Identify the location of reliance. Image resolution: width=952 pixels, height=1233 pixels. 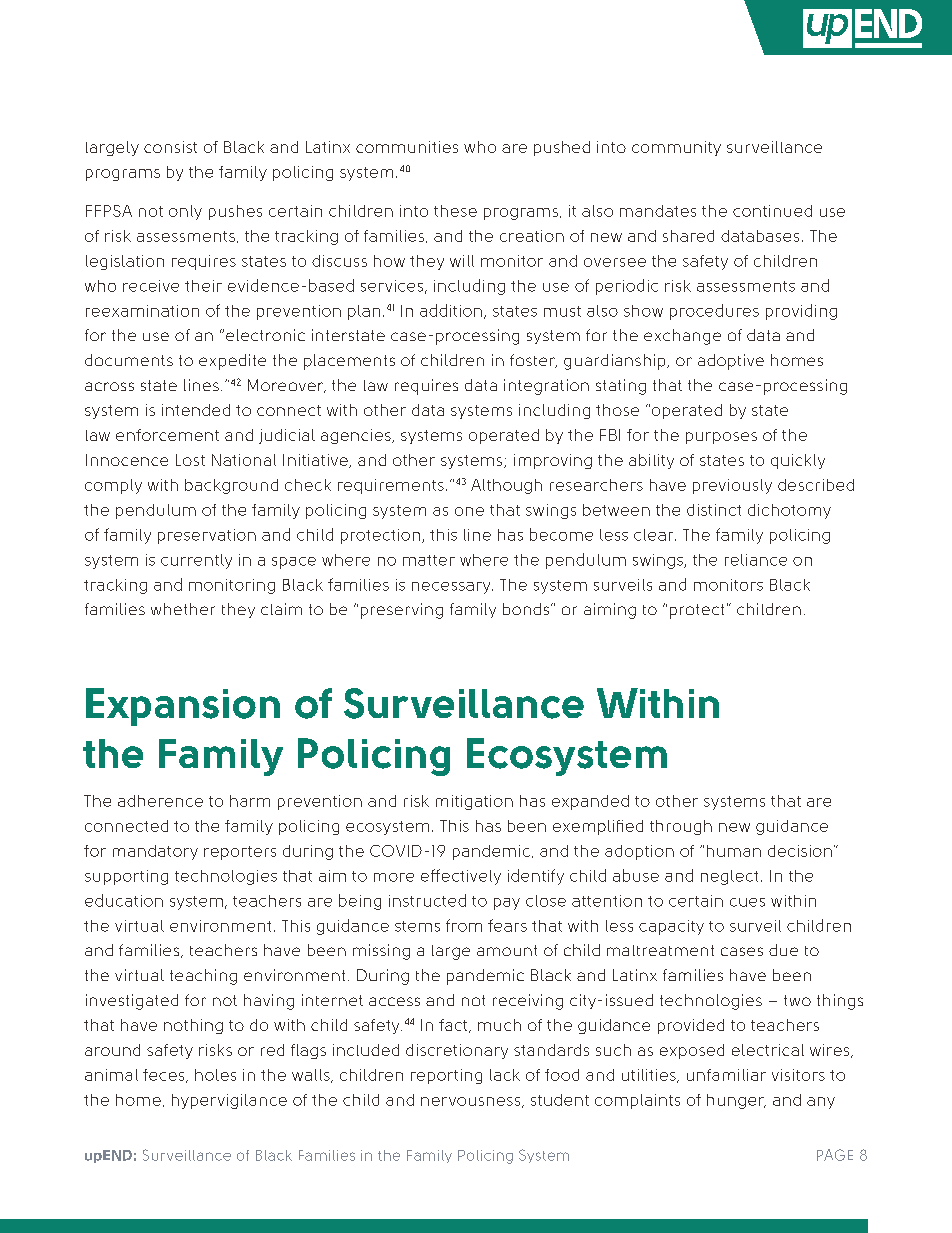
(756, 560).
